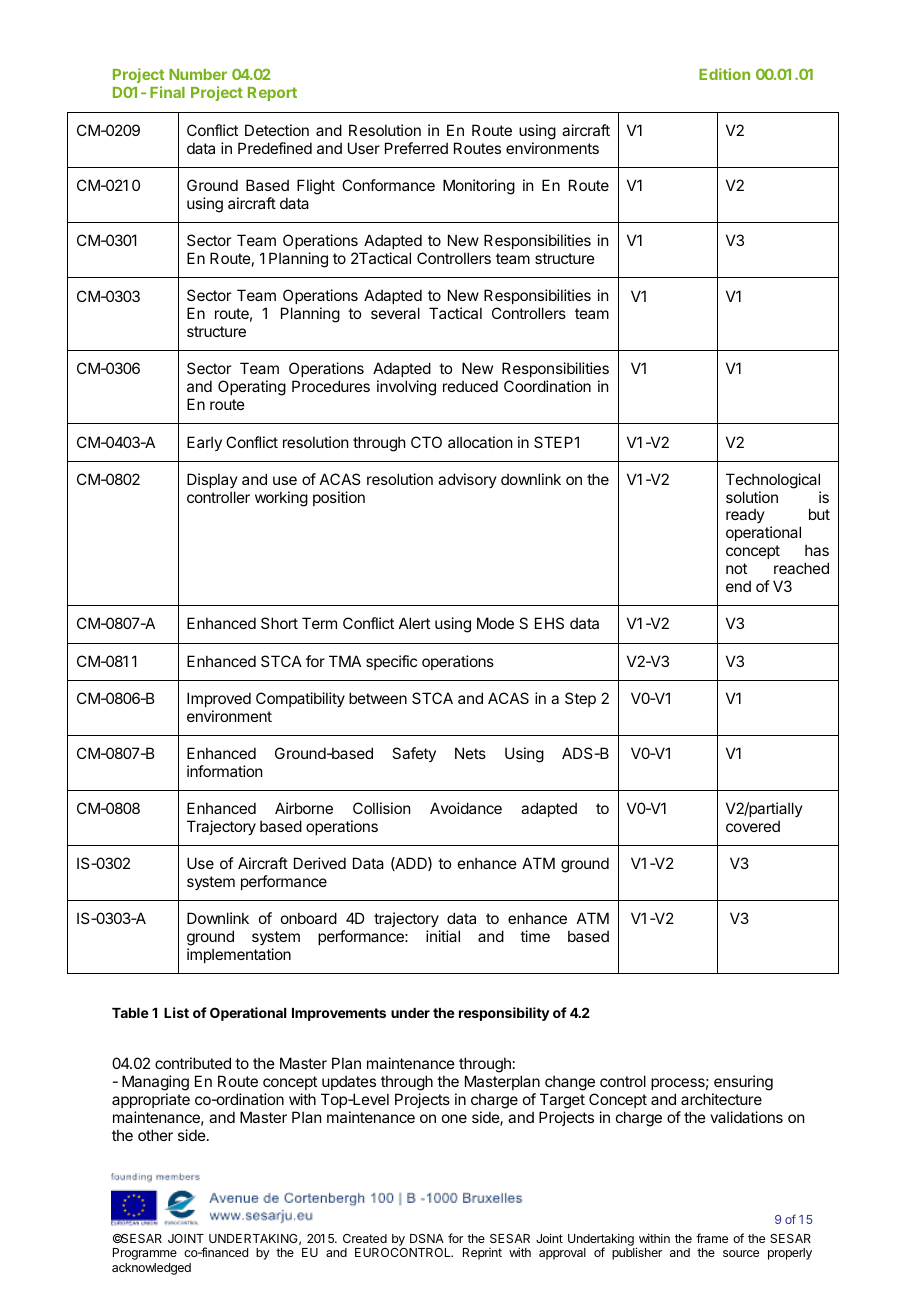  I want to click on Edition, so click(724, 74).
